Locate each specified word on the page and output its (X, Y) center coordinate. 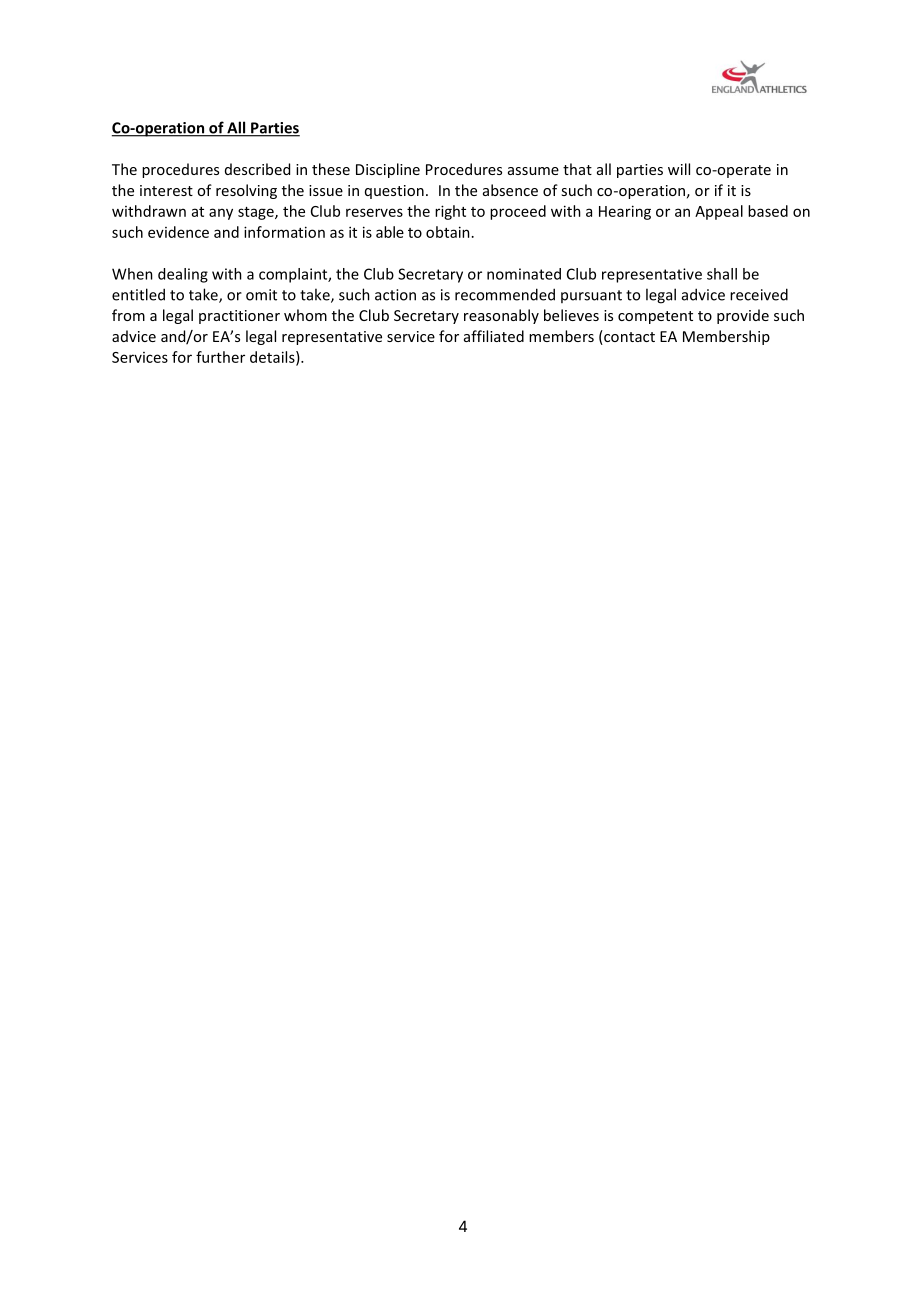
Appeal (719, 212)
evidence (178, 232)
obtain (448, 232)
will (679, 169)
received (759, 294)
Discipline (388, 170)
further (220, 357)
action (395, 295)
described (257, 169)
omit (261, 295)
